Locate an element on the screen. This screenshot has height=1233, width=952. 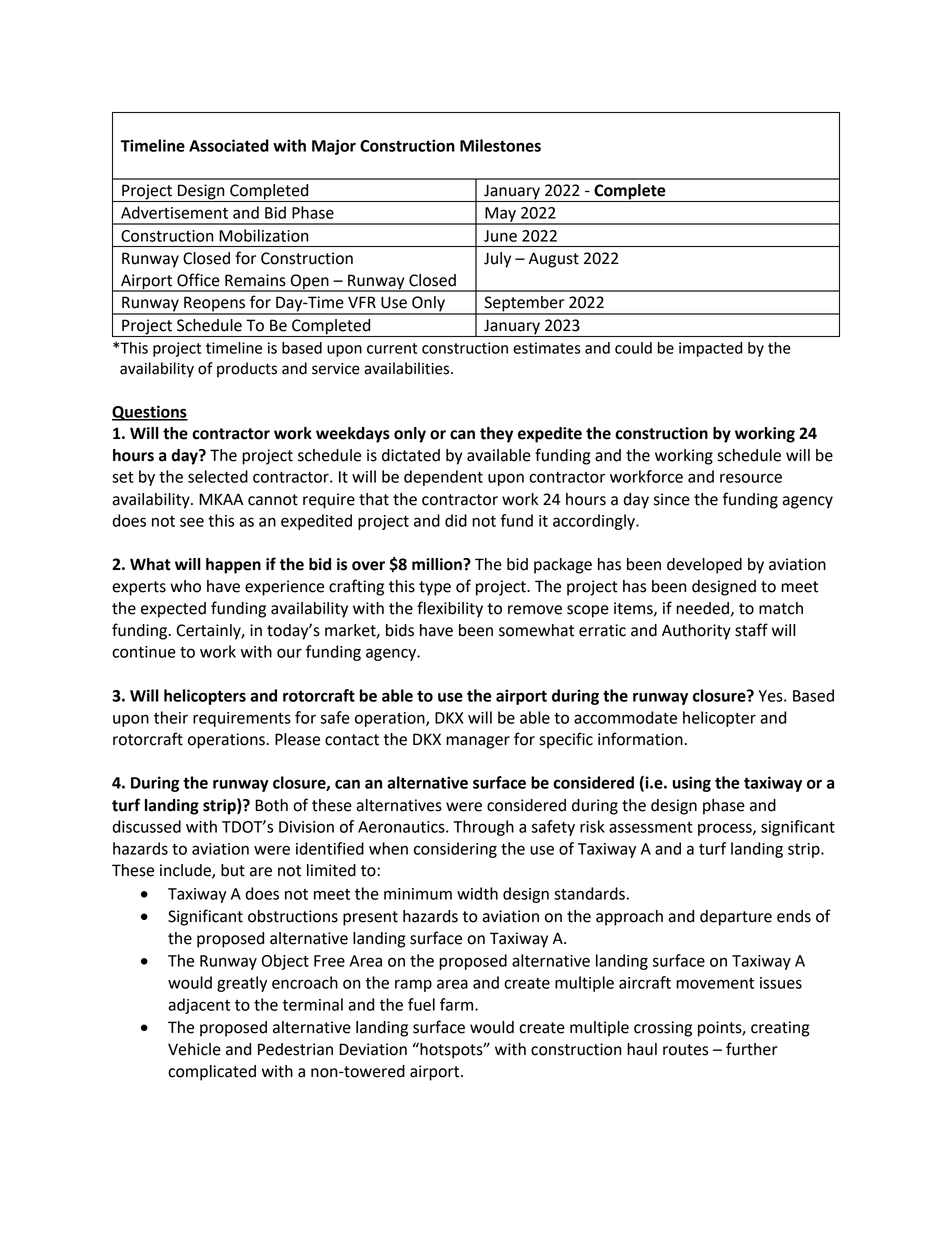
routes is located at coordinates (685, 1050).
